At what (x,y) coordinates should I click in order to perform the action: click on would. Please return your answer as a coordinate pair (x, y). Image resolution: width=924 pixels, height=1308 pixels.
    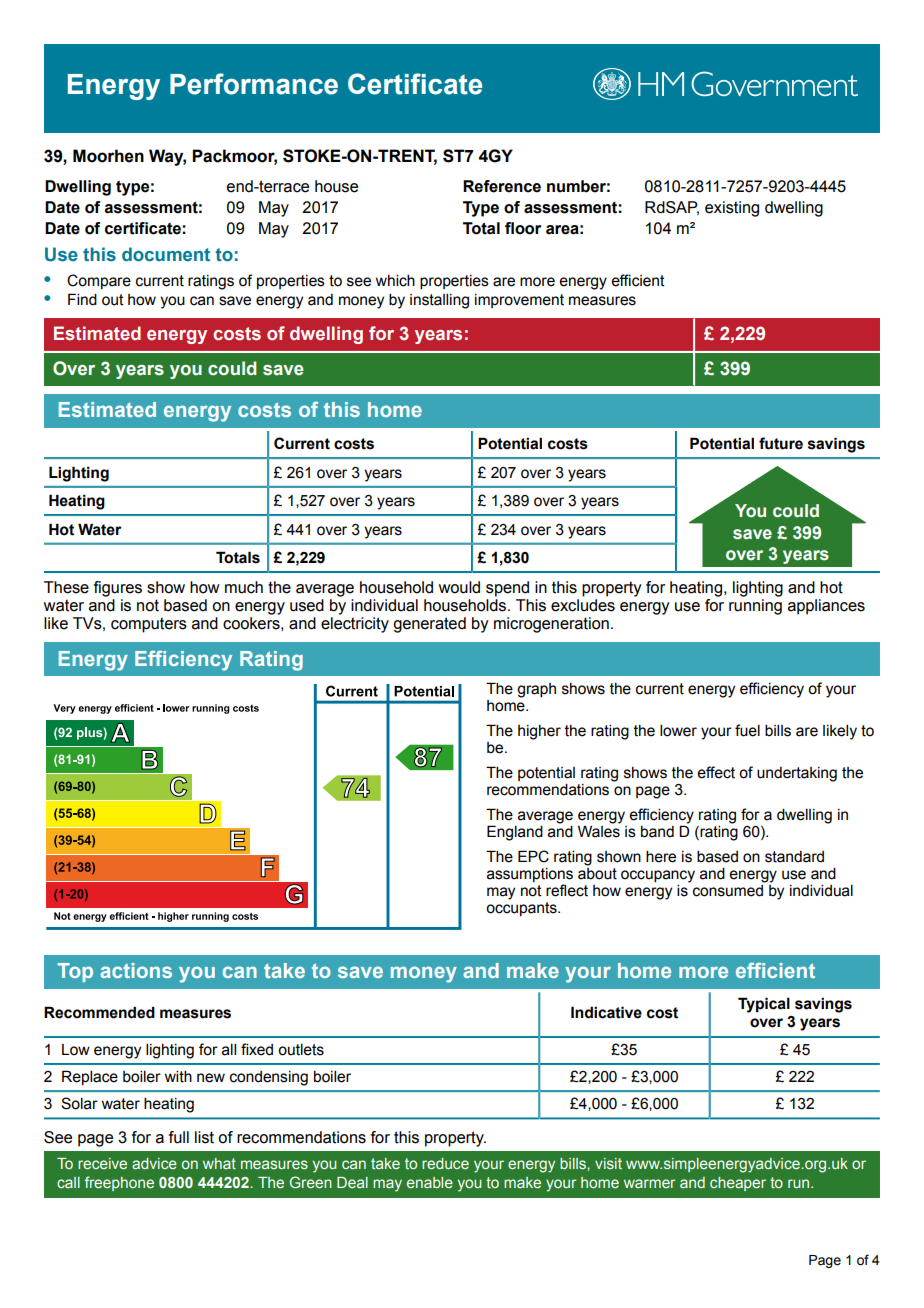
    Looking at the image, I should click on (459, 587).
